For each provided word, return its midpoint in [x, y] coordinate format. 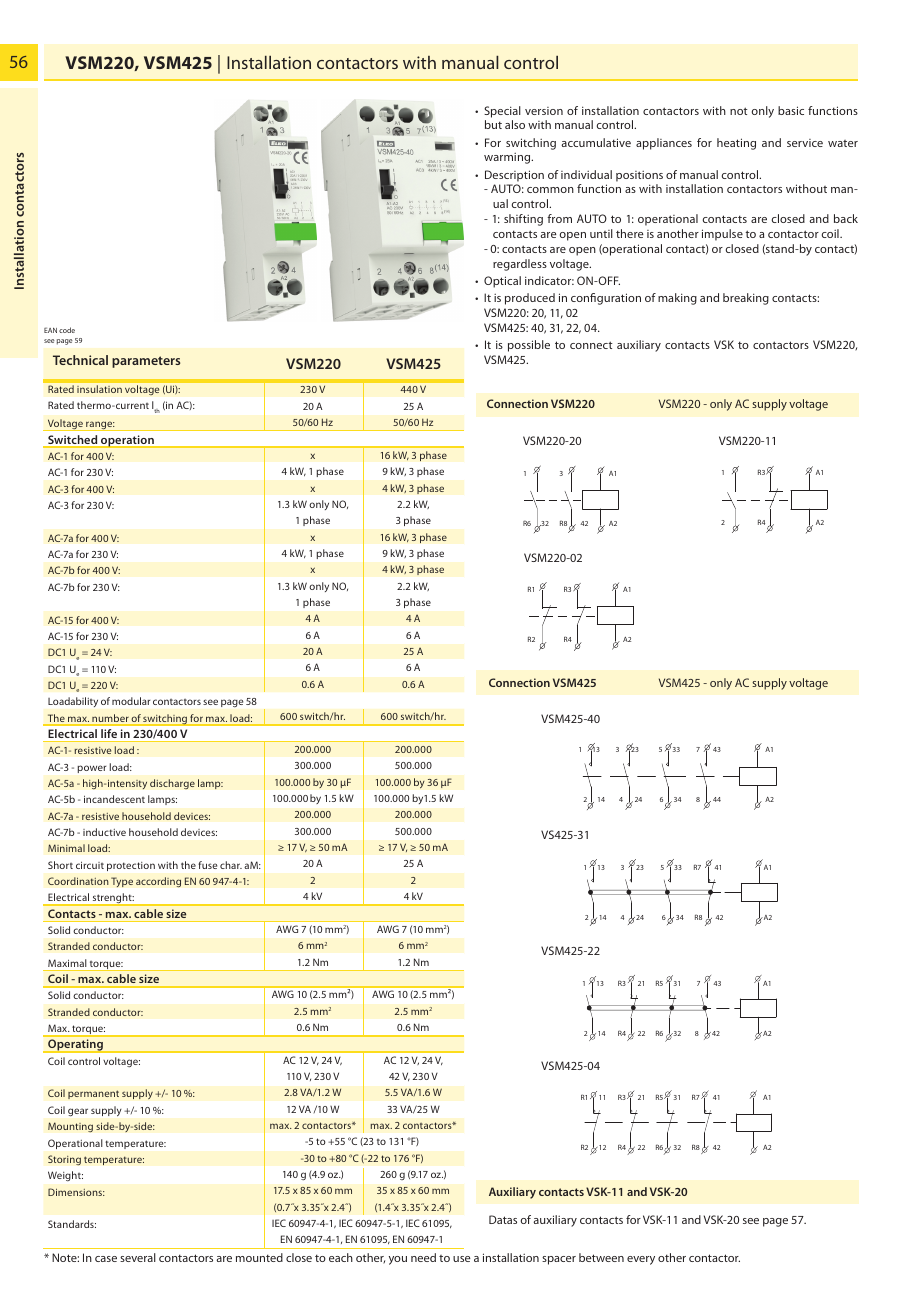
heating [736, 144]
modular [131, 701]
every [641, 1260]
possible [529, 346]
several [138, 1257]
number [110, 719]
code [67, 330]
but [493, 124]
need [423, 1257]
